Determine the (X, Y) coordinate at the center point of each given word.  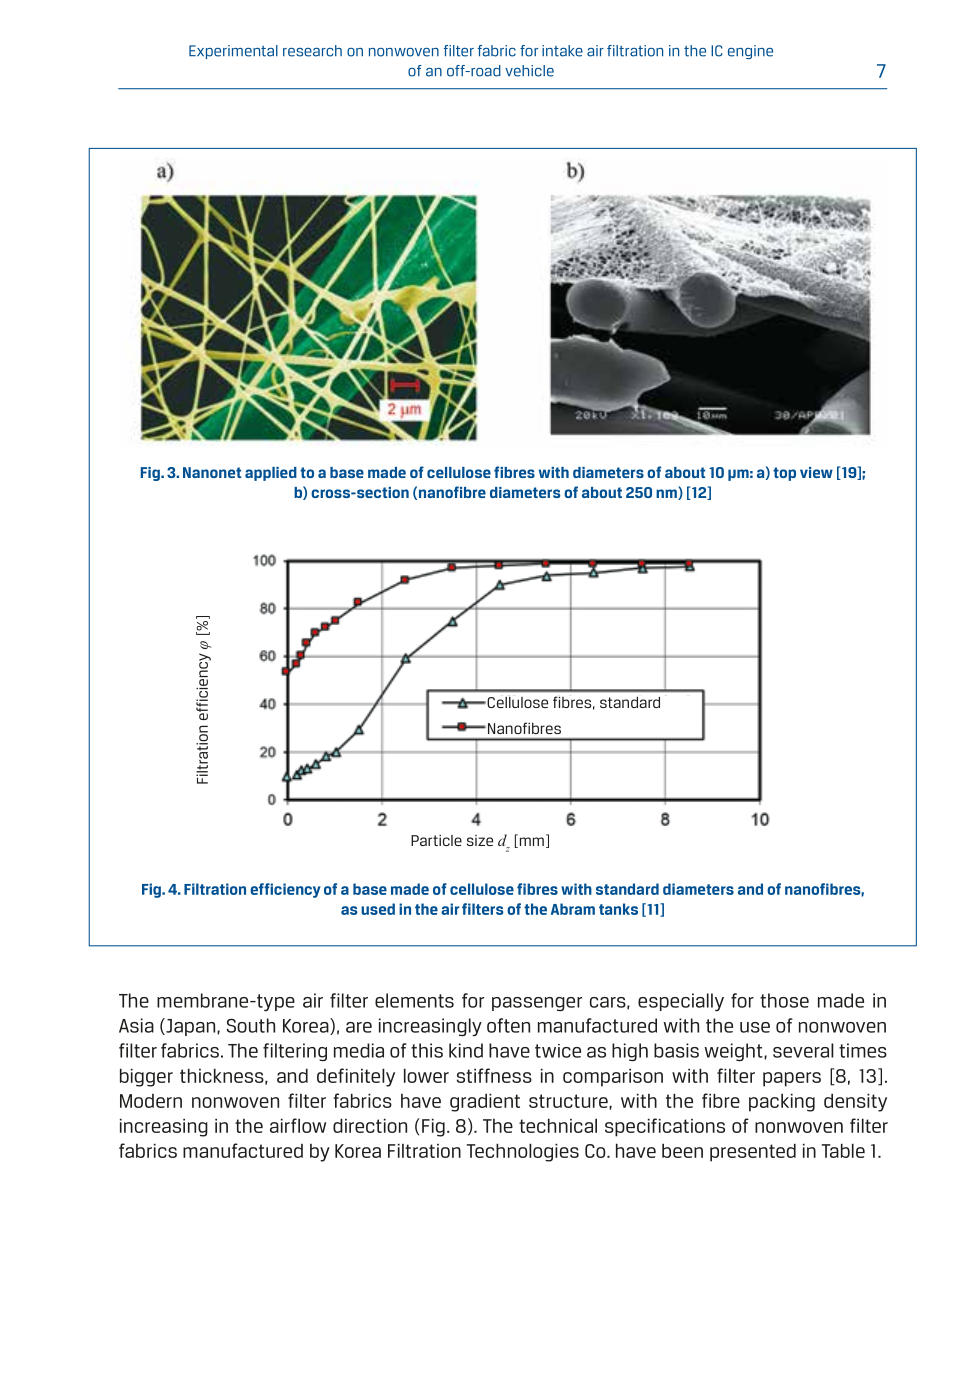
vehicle (529, 71)
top (784, 474)
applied (271, 474)
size (480, 840)
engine (750, 52)
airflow (298, 1125)
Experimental (233, 52)
